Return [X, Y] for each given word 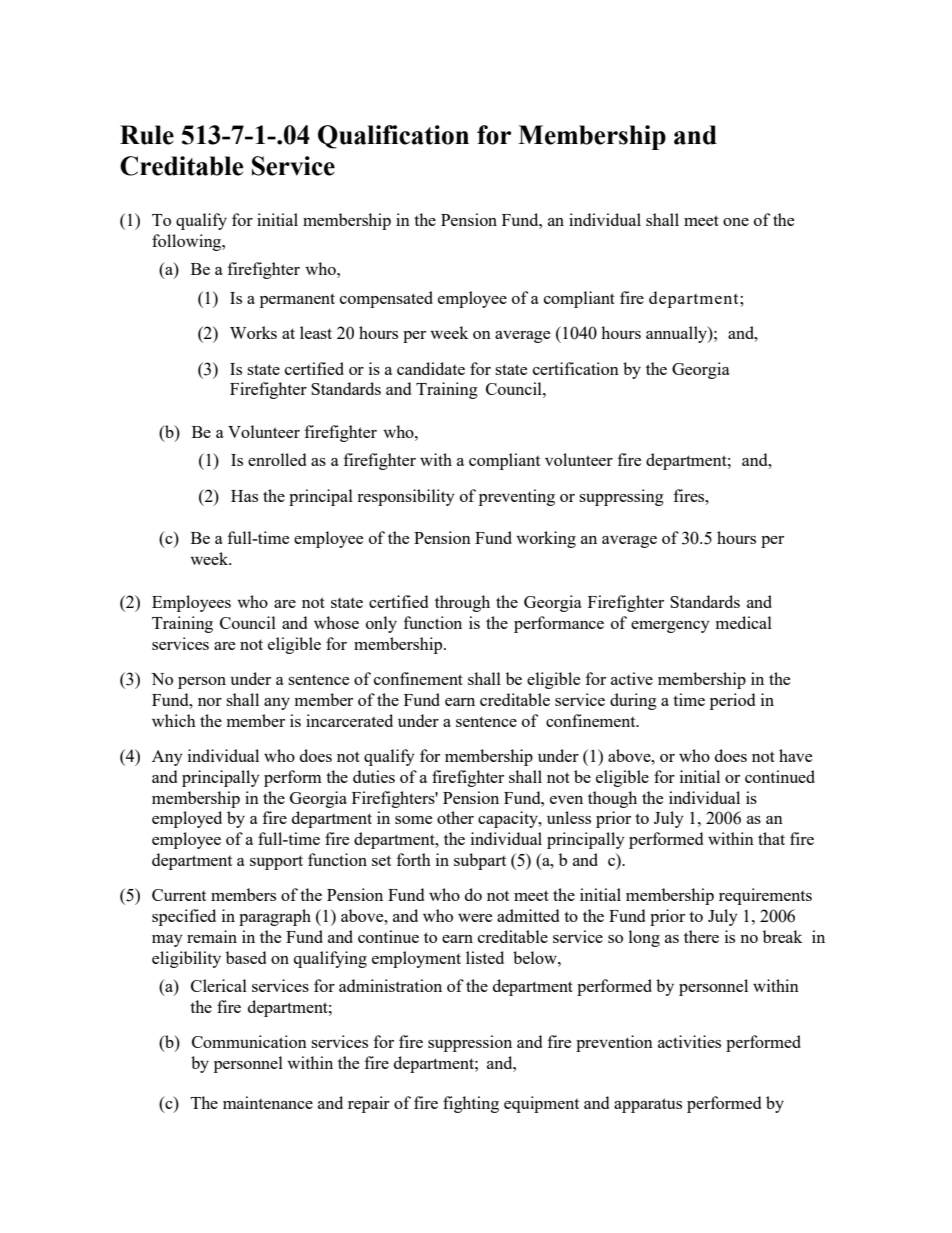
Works [253, 332]
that [771, 838]
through [462, 603]
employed [187, 819]
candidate [431, 368]
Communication [249, 1041]
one [736, 222]
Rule [147, 135]
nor [210, 702]
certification [576, 368]
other [455, 817]
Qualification [393, 137]
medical [744, 622]
